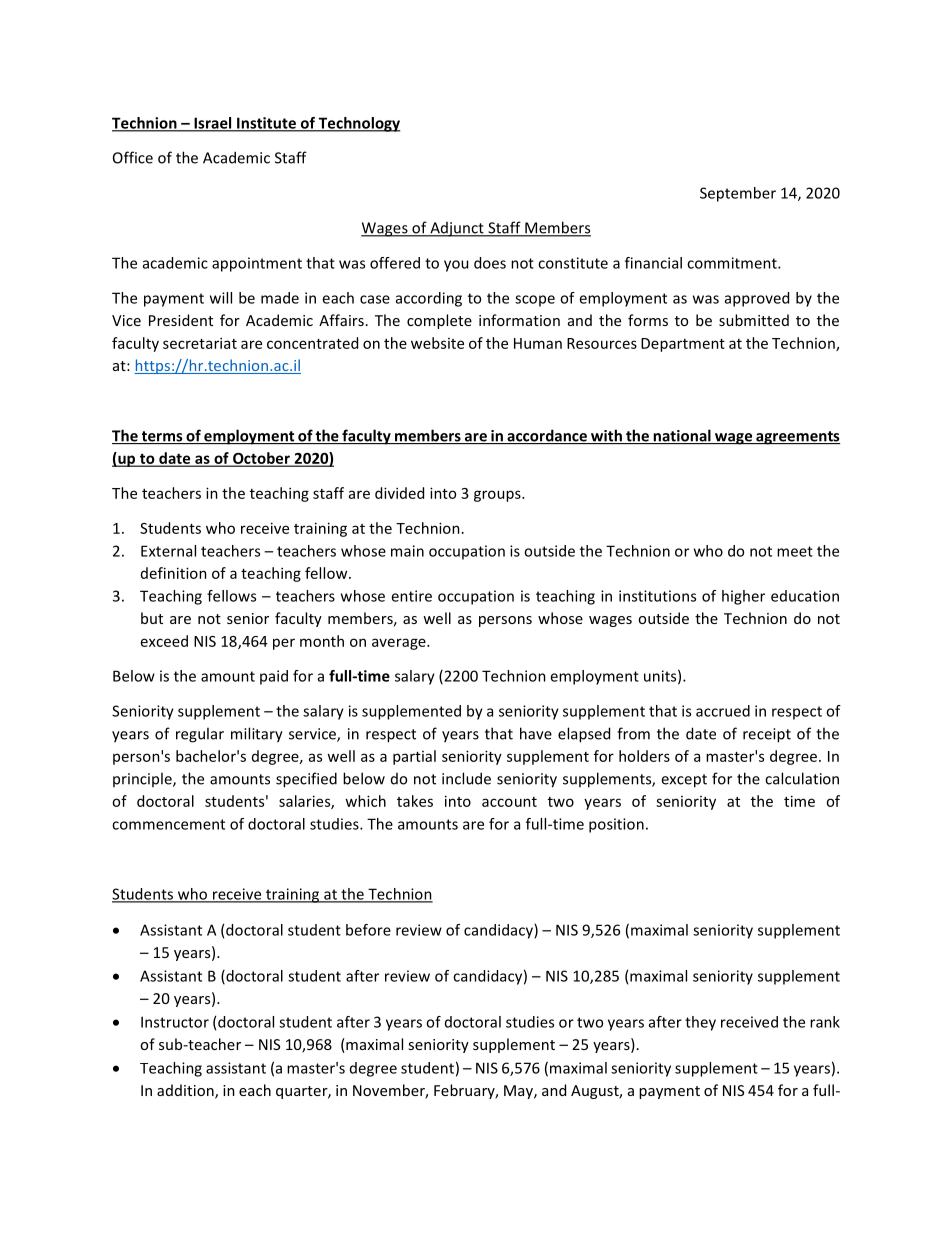  Describe the element at coordinates (200, 735) in the image. I see `regular` at that location.
